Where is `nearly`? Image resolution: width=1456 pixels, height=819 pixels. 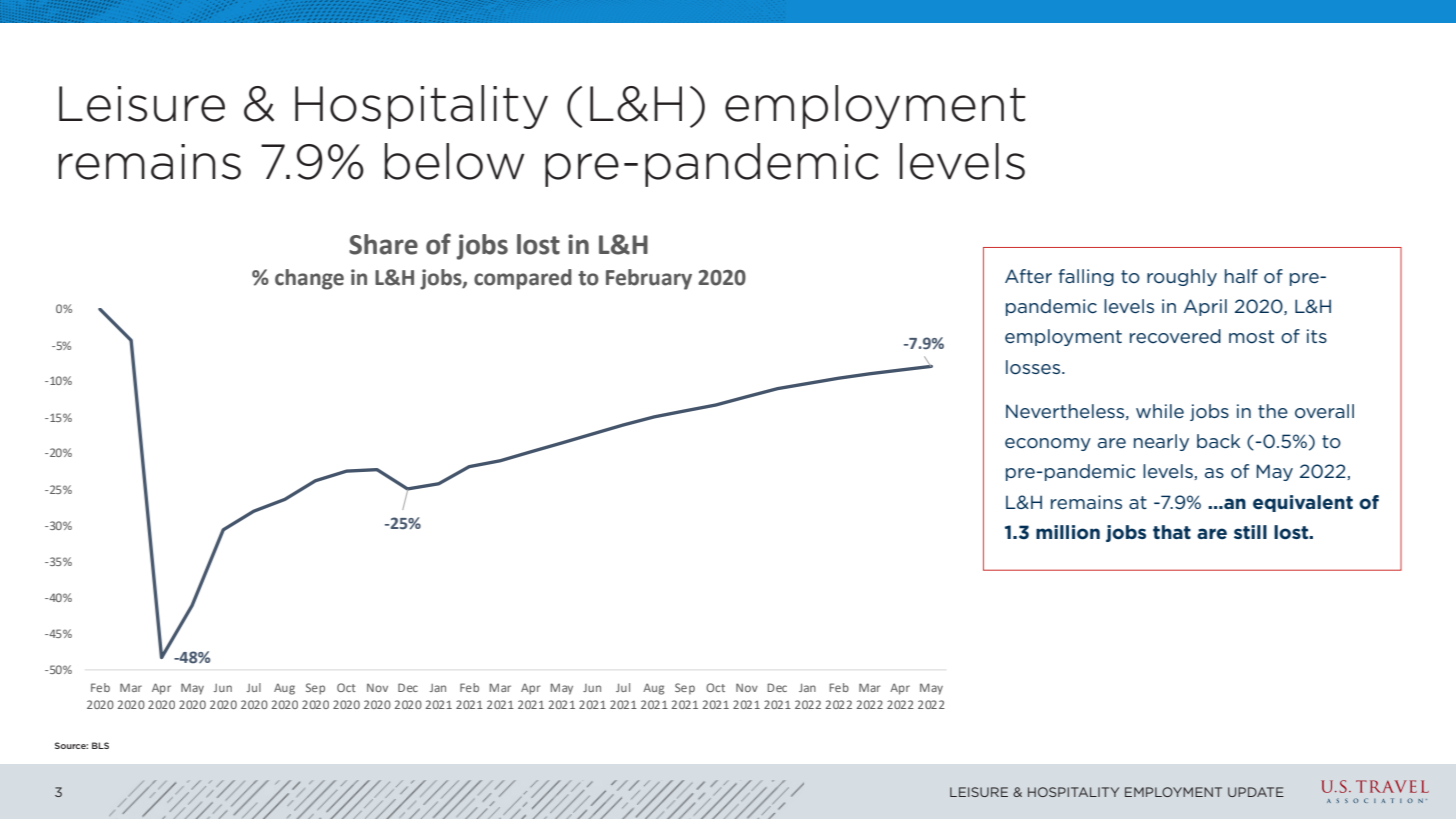 nearly is located at coordinates (1161, 442).
